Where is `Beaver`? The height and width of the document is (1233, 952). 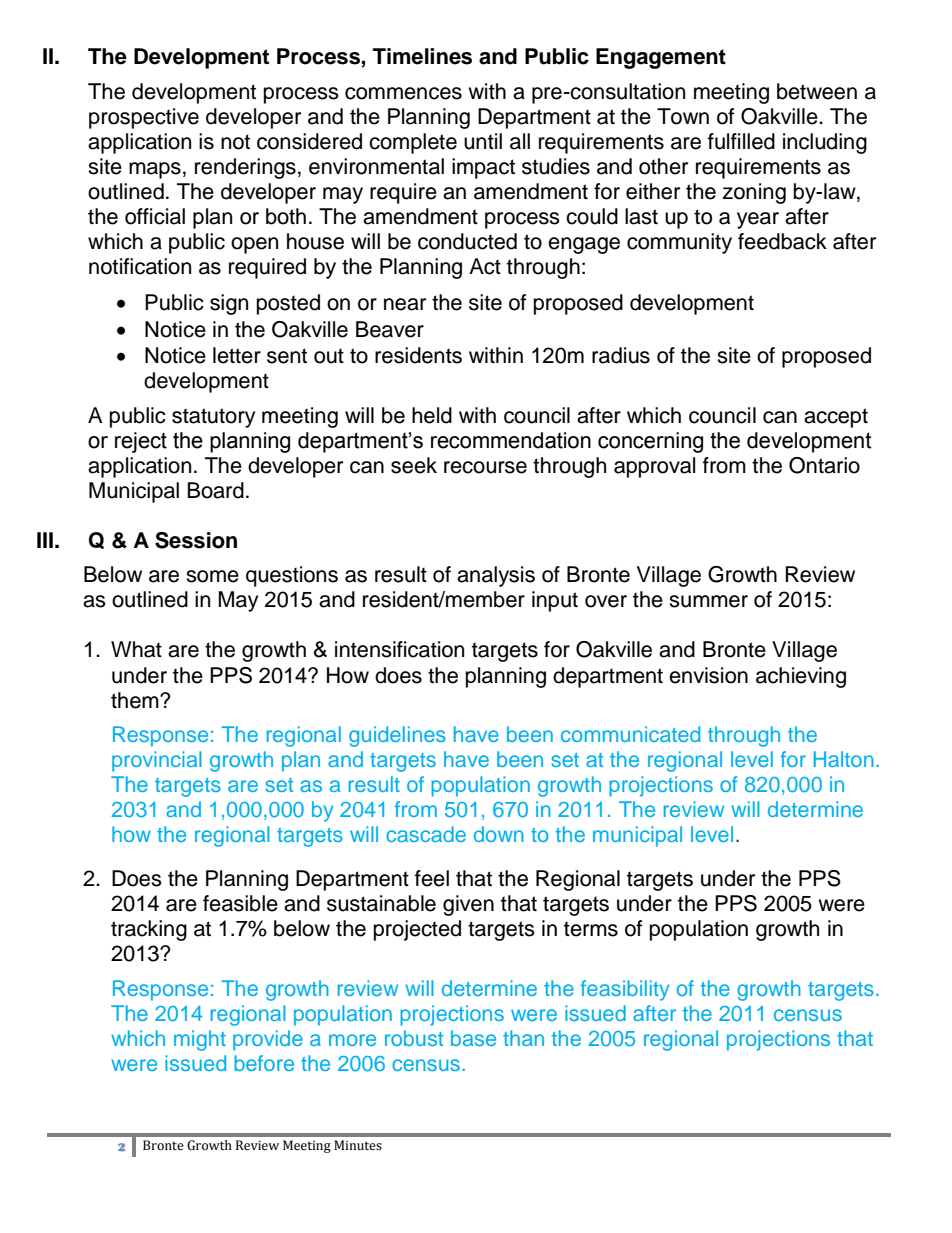 Beaver is located at coordinates (390, 329).
